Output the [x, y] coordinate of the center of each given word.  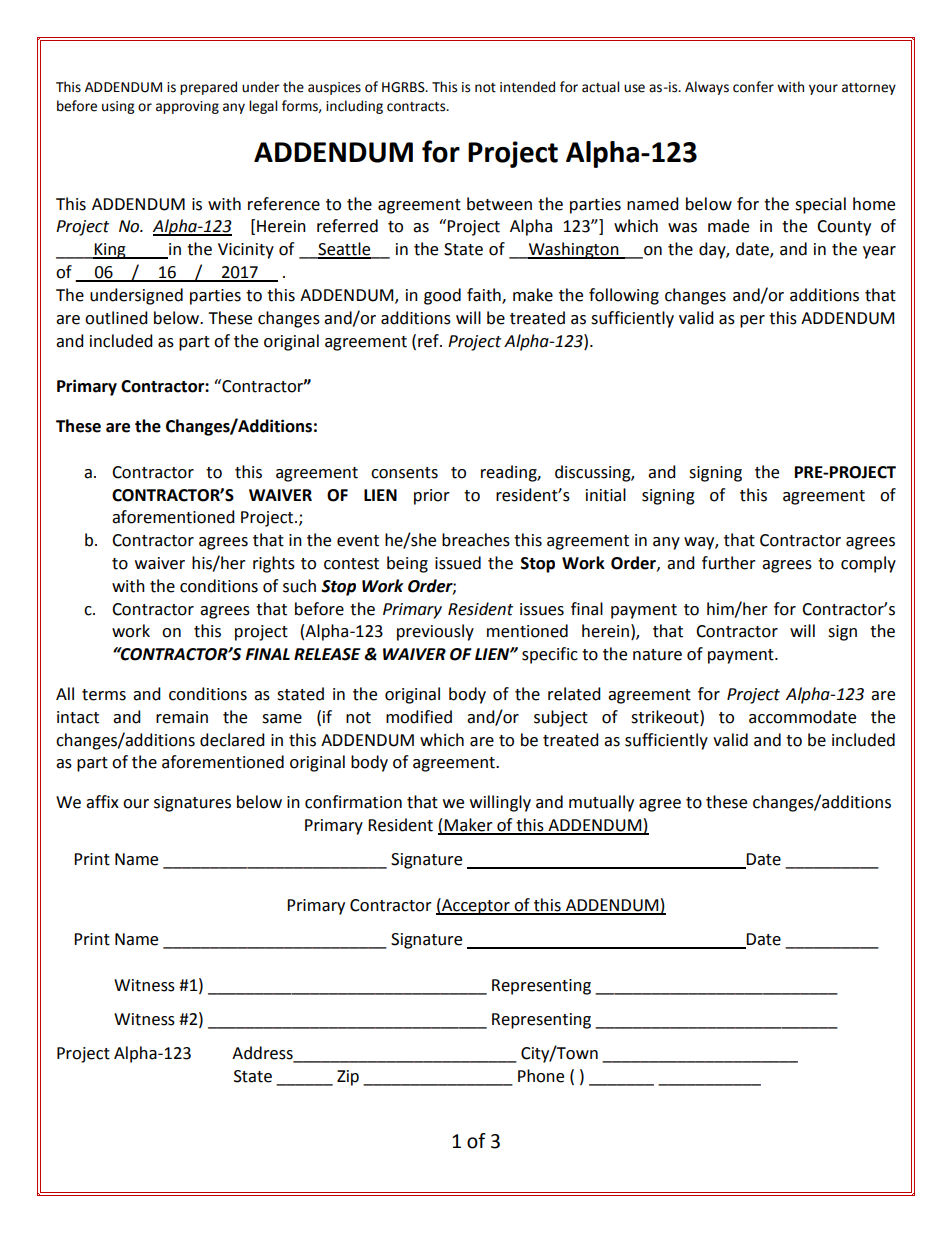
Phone [541, 1076]
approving [187, 107]
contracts [417, 107]
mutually [601, 803]
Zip [348, 1078]
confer [753, 87]
